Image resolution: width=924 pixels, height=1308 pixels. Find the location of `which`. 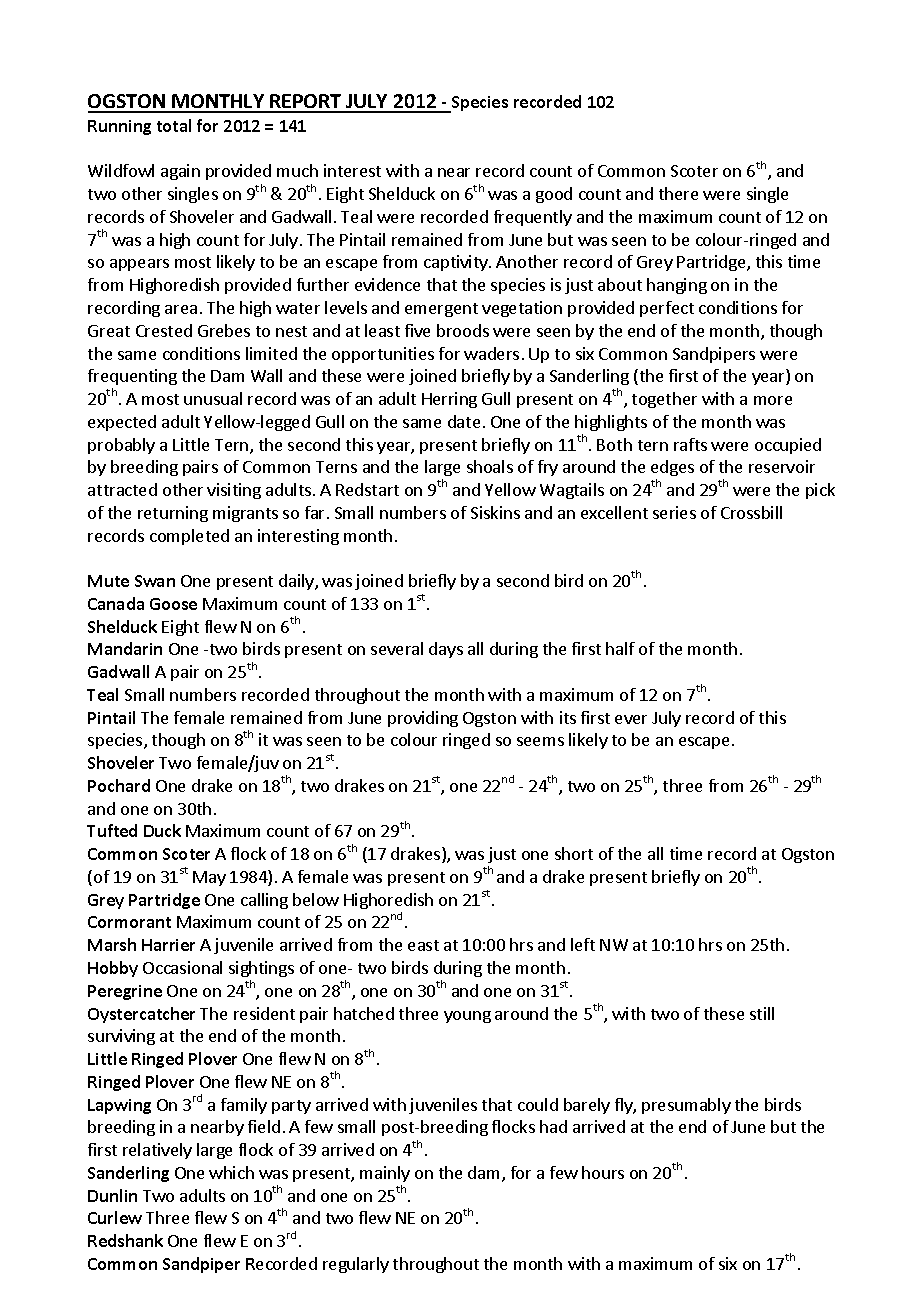

which is located at coordinates (231, 1172).
